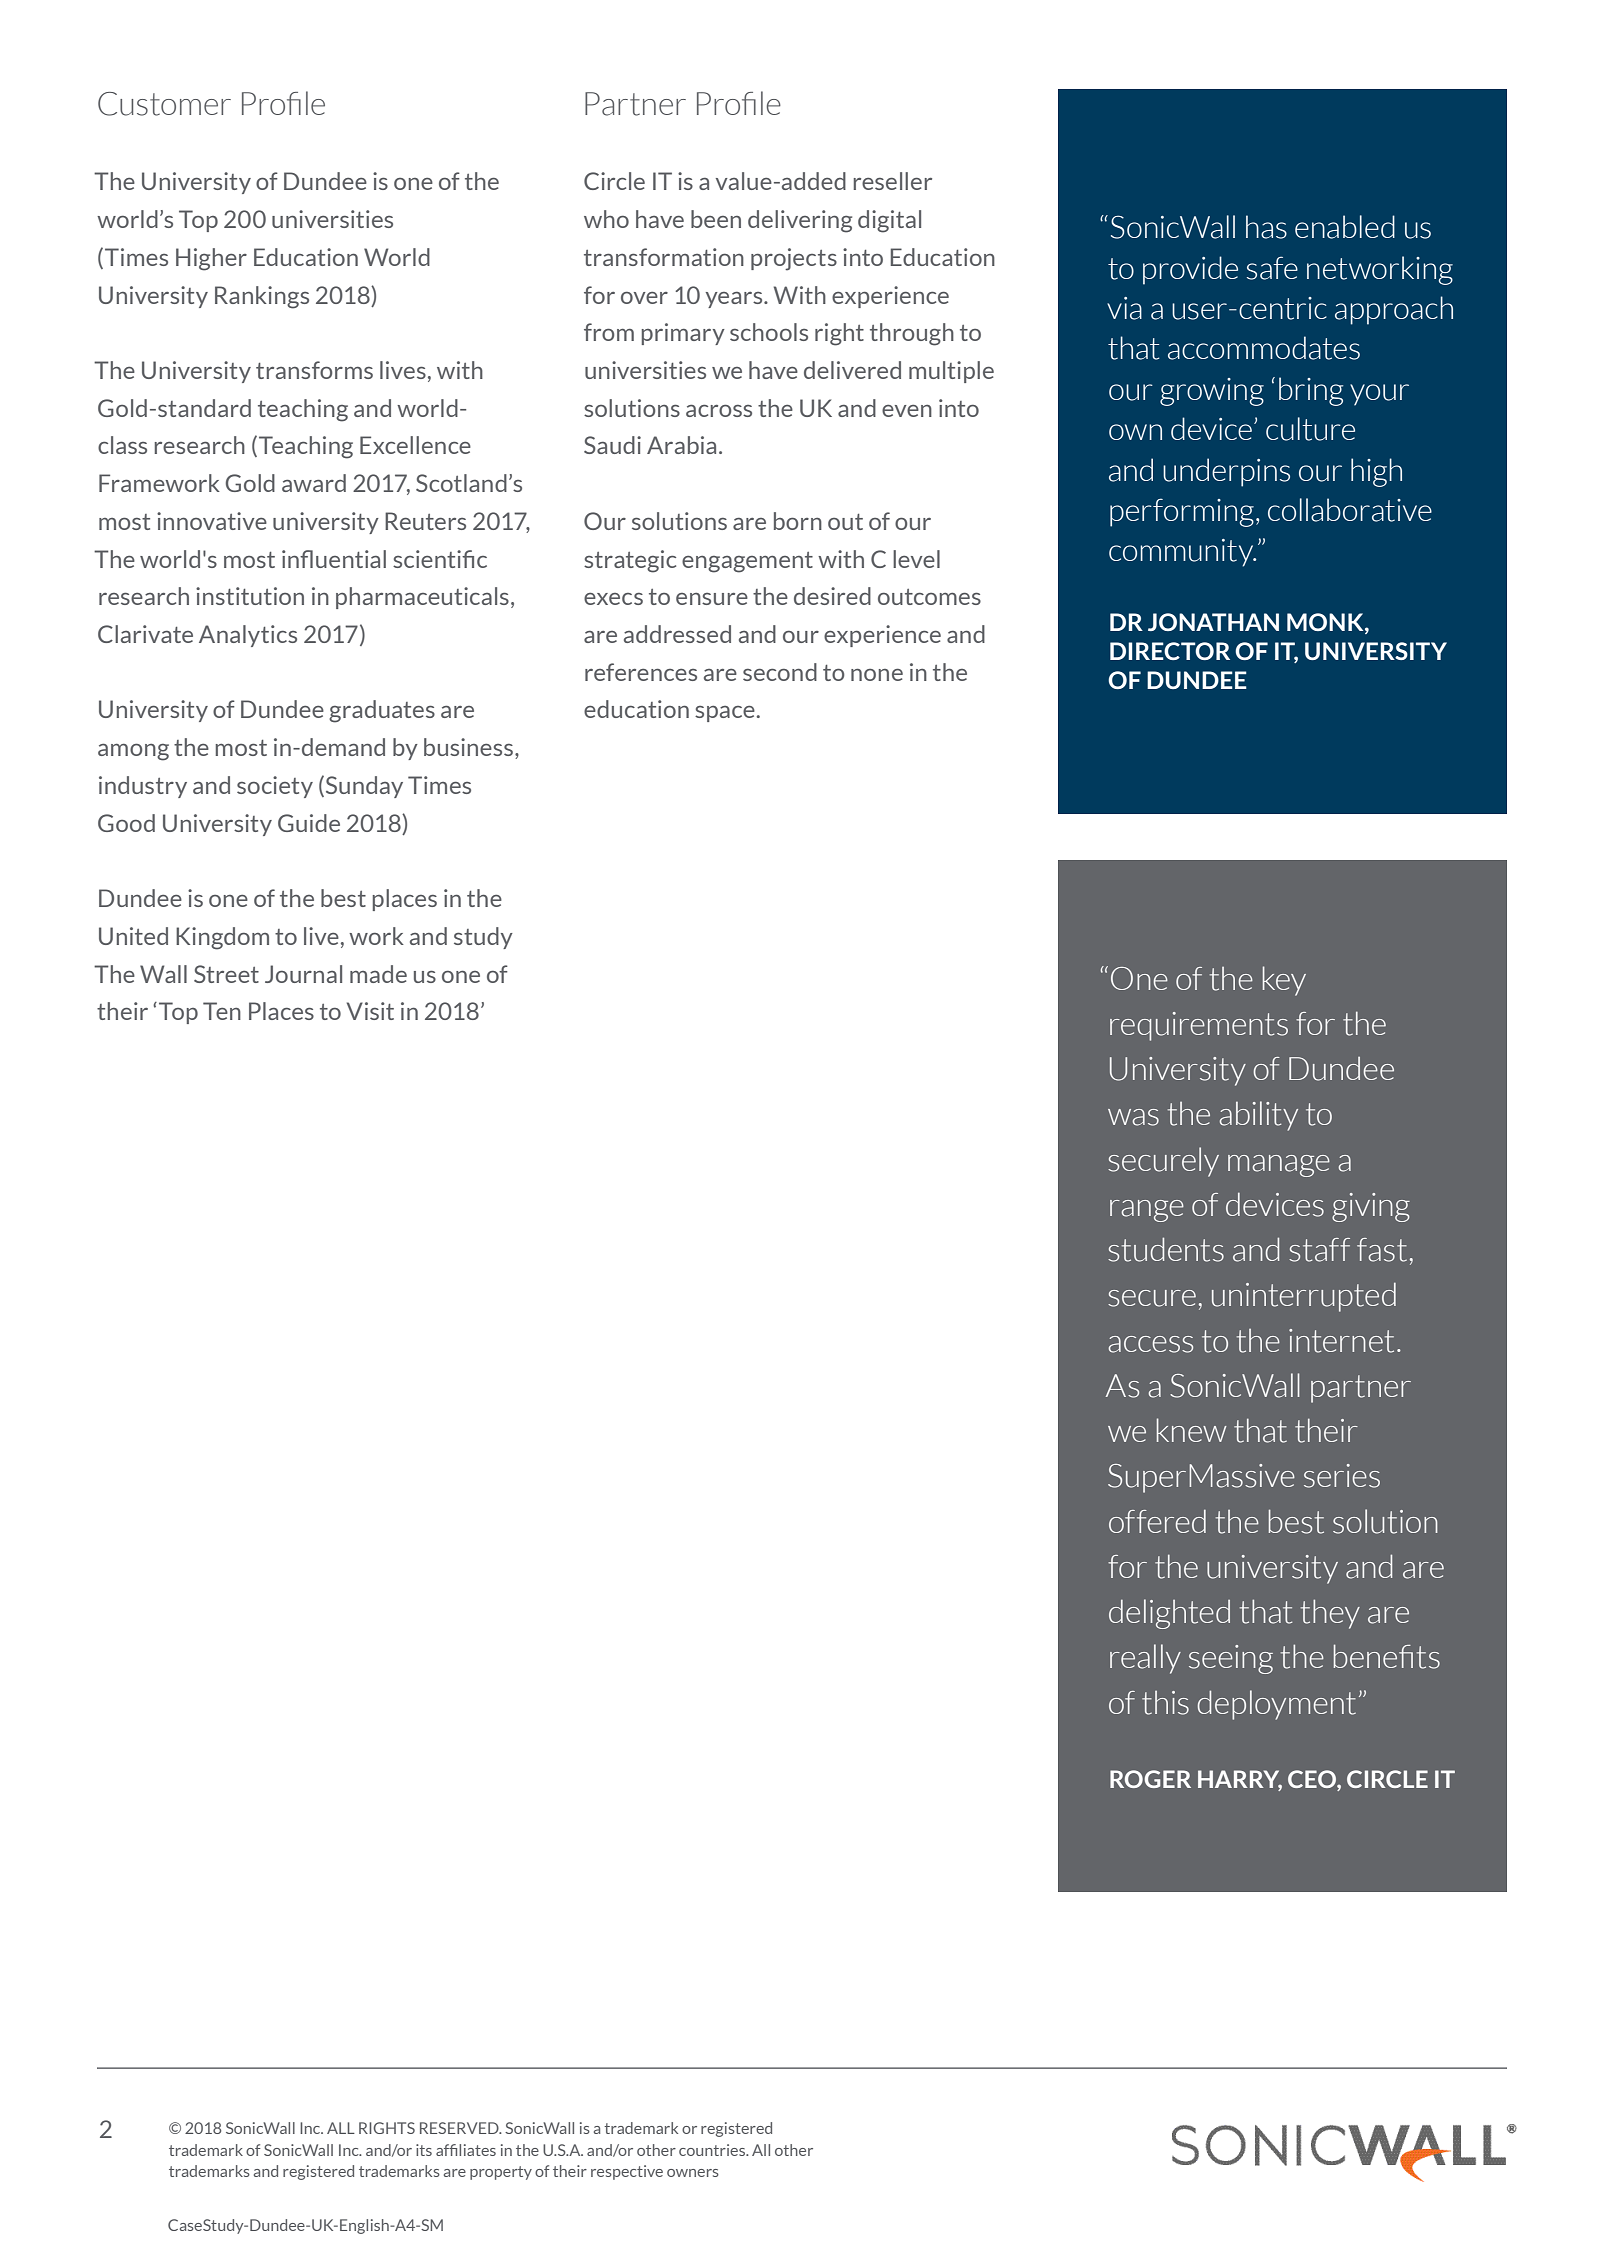 Image resolution: width=1604 pixels, height=2268 pixels. Describe the element at coordinates (1258, 1116) in the screenshot. I see `ability` at that location.
